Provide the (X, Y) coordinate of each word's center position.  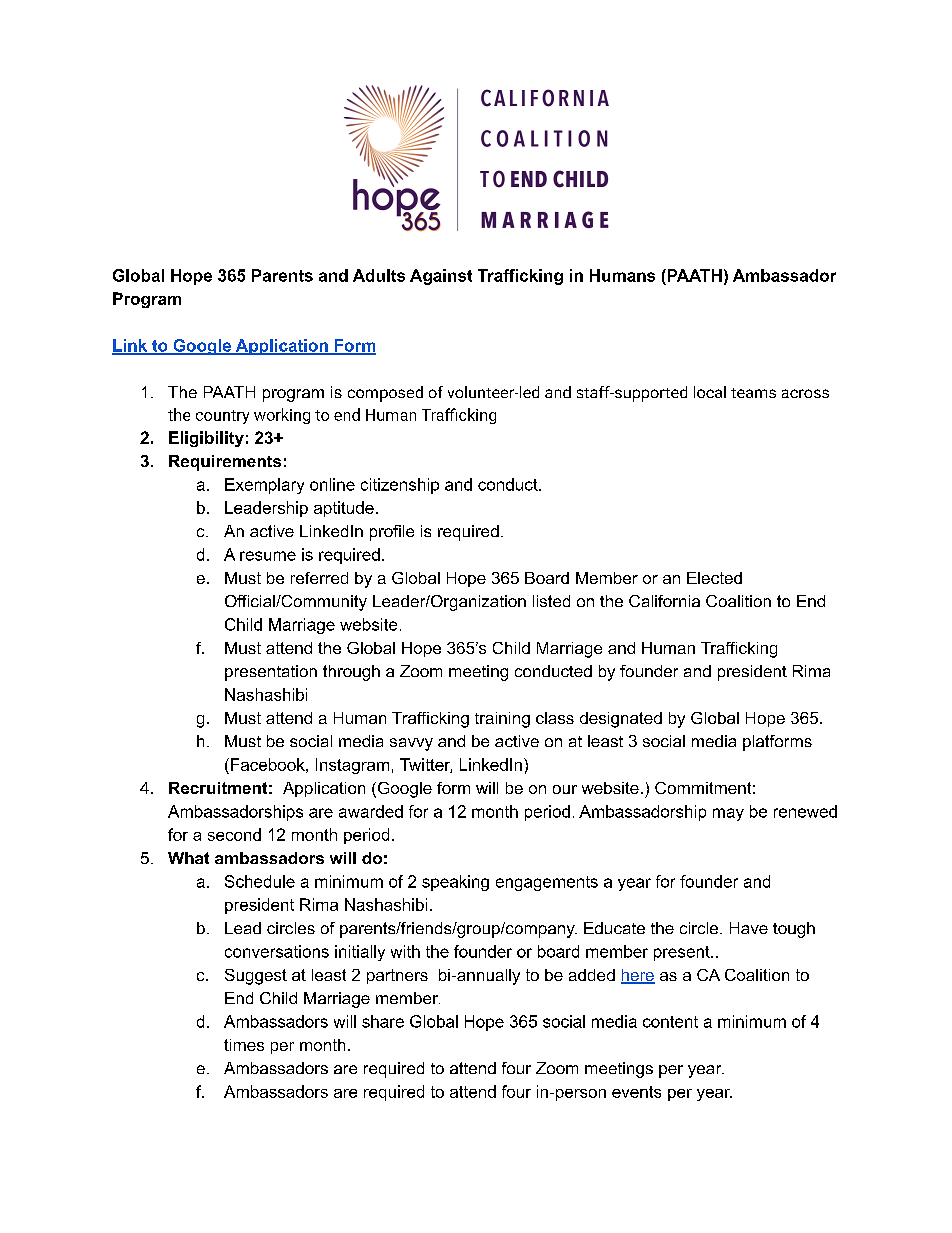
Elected (714, 578)
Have (749, 928)
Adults (379, 275)
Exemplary (264, 486)
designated (621, 720)
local (710, 392)
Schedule (260, 881)
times (244, 1045)
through (351, 673)
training (502, 720)
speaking (455, 883)
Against (441, 277)
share (383, 1021)
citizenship (400, 486)
